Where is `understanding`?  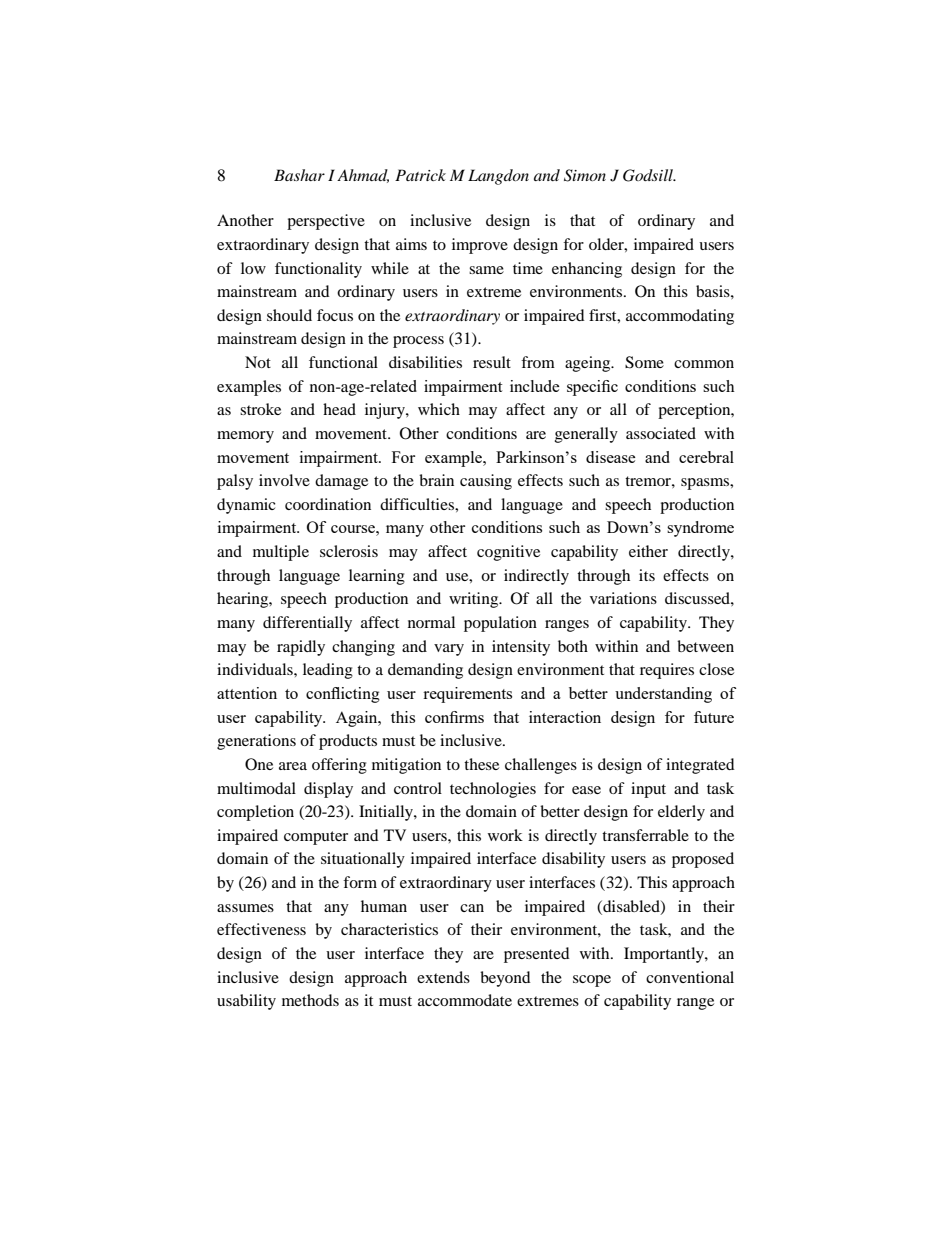 understanding is located at coordinates (663, 695).
